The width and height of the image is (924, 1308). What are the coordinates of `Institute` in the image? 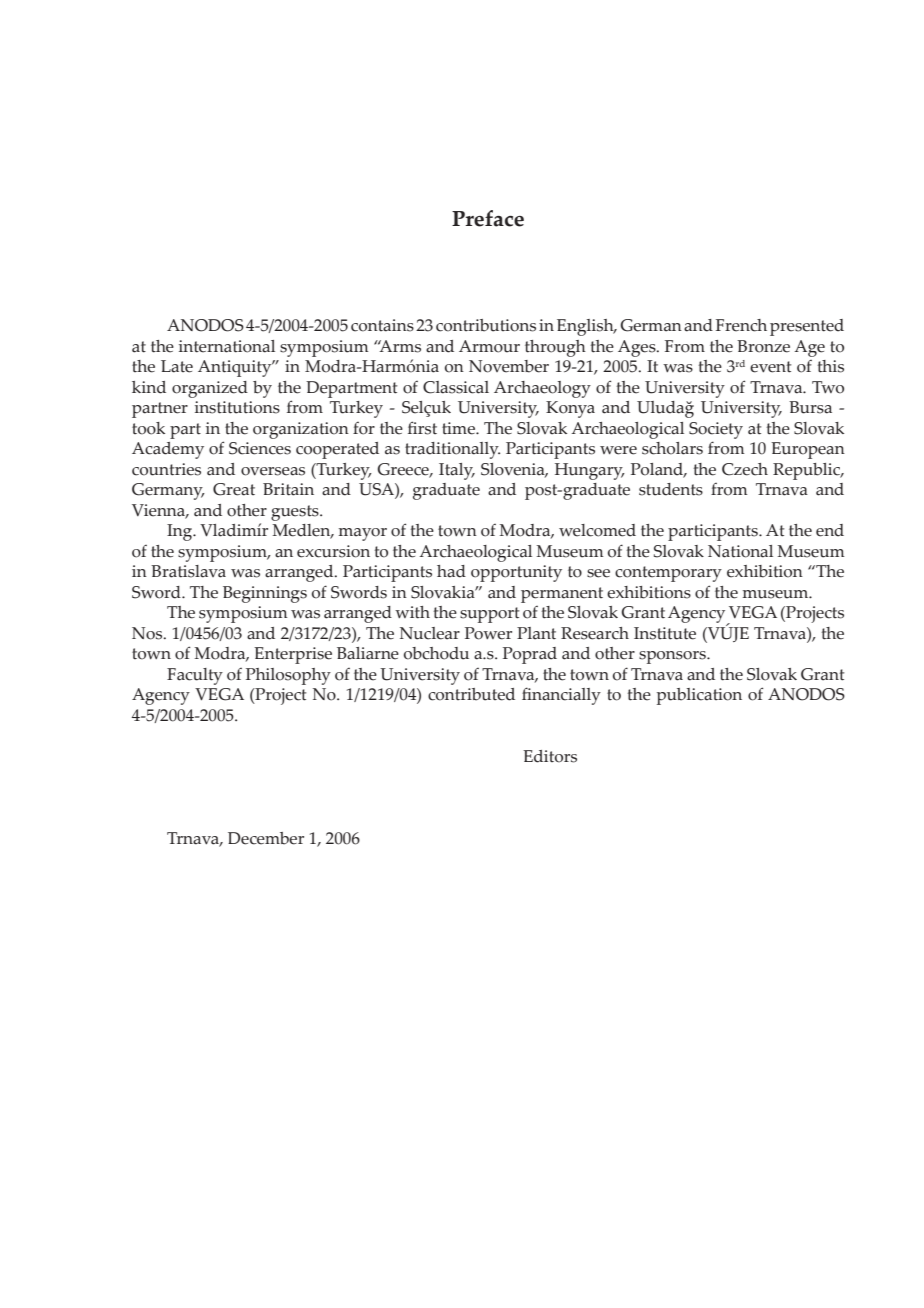 It's located at (665, 633).
